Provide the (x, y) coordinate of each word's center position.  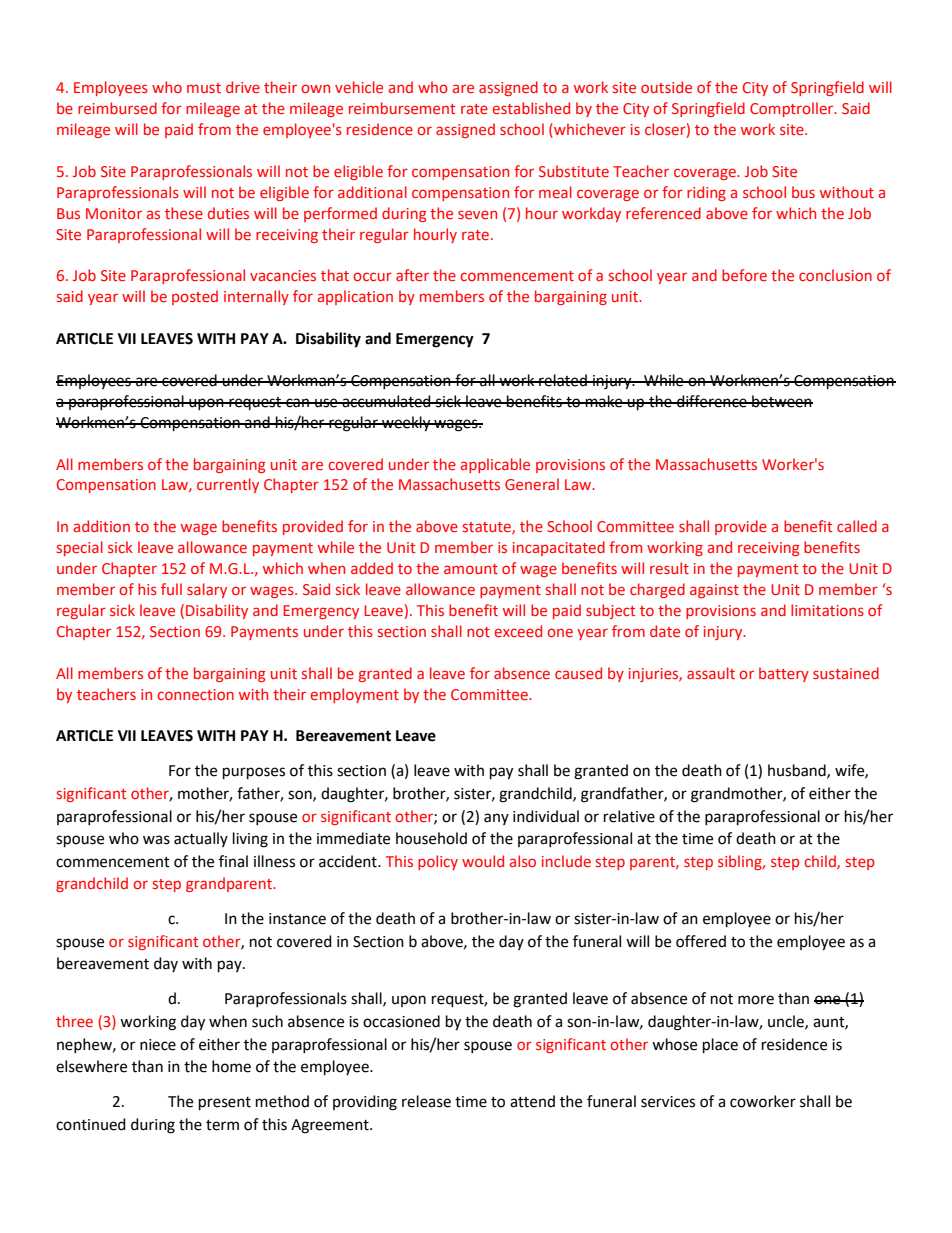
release (426, 1101)
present (225, 1104)
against (714, 591)
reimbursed (117, 108)
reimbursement (402, 108)
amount (471, 569)
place (720, 1046)
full (171, 589)
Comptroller (793, 109)
